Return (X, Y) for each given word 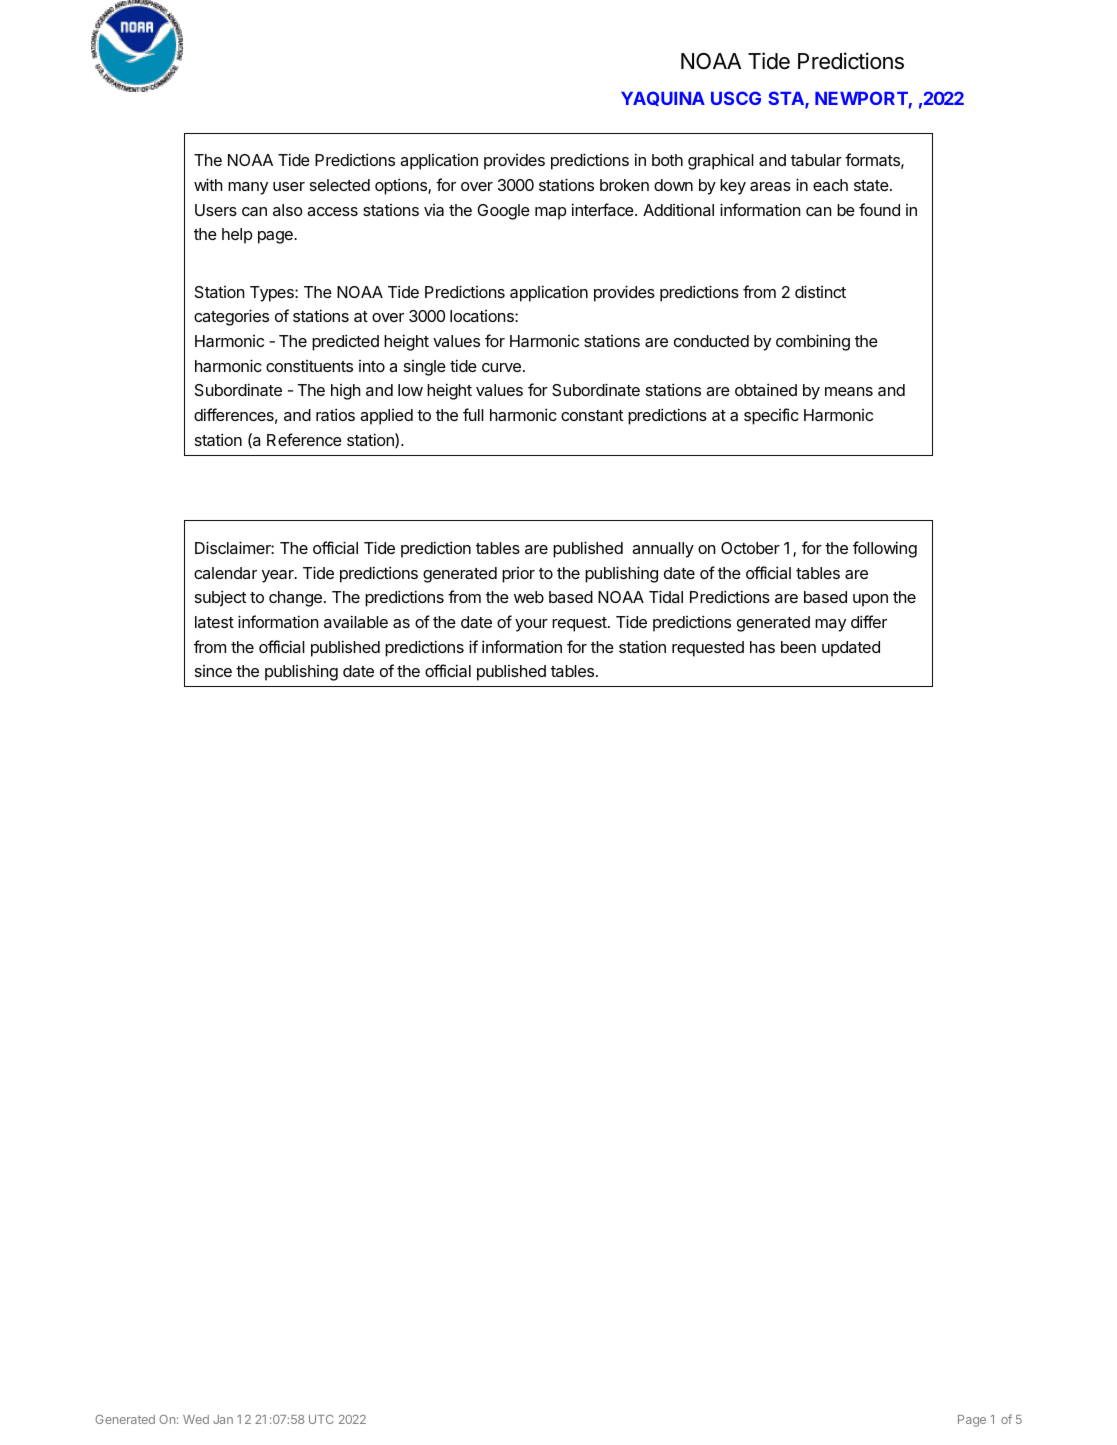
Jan (223, 1419)
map (550, 213)
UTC (321, 1419)
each (830, 185)
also (288, 210)
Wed (196, 1419)
